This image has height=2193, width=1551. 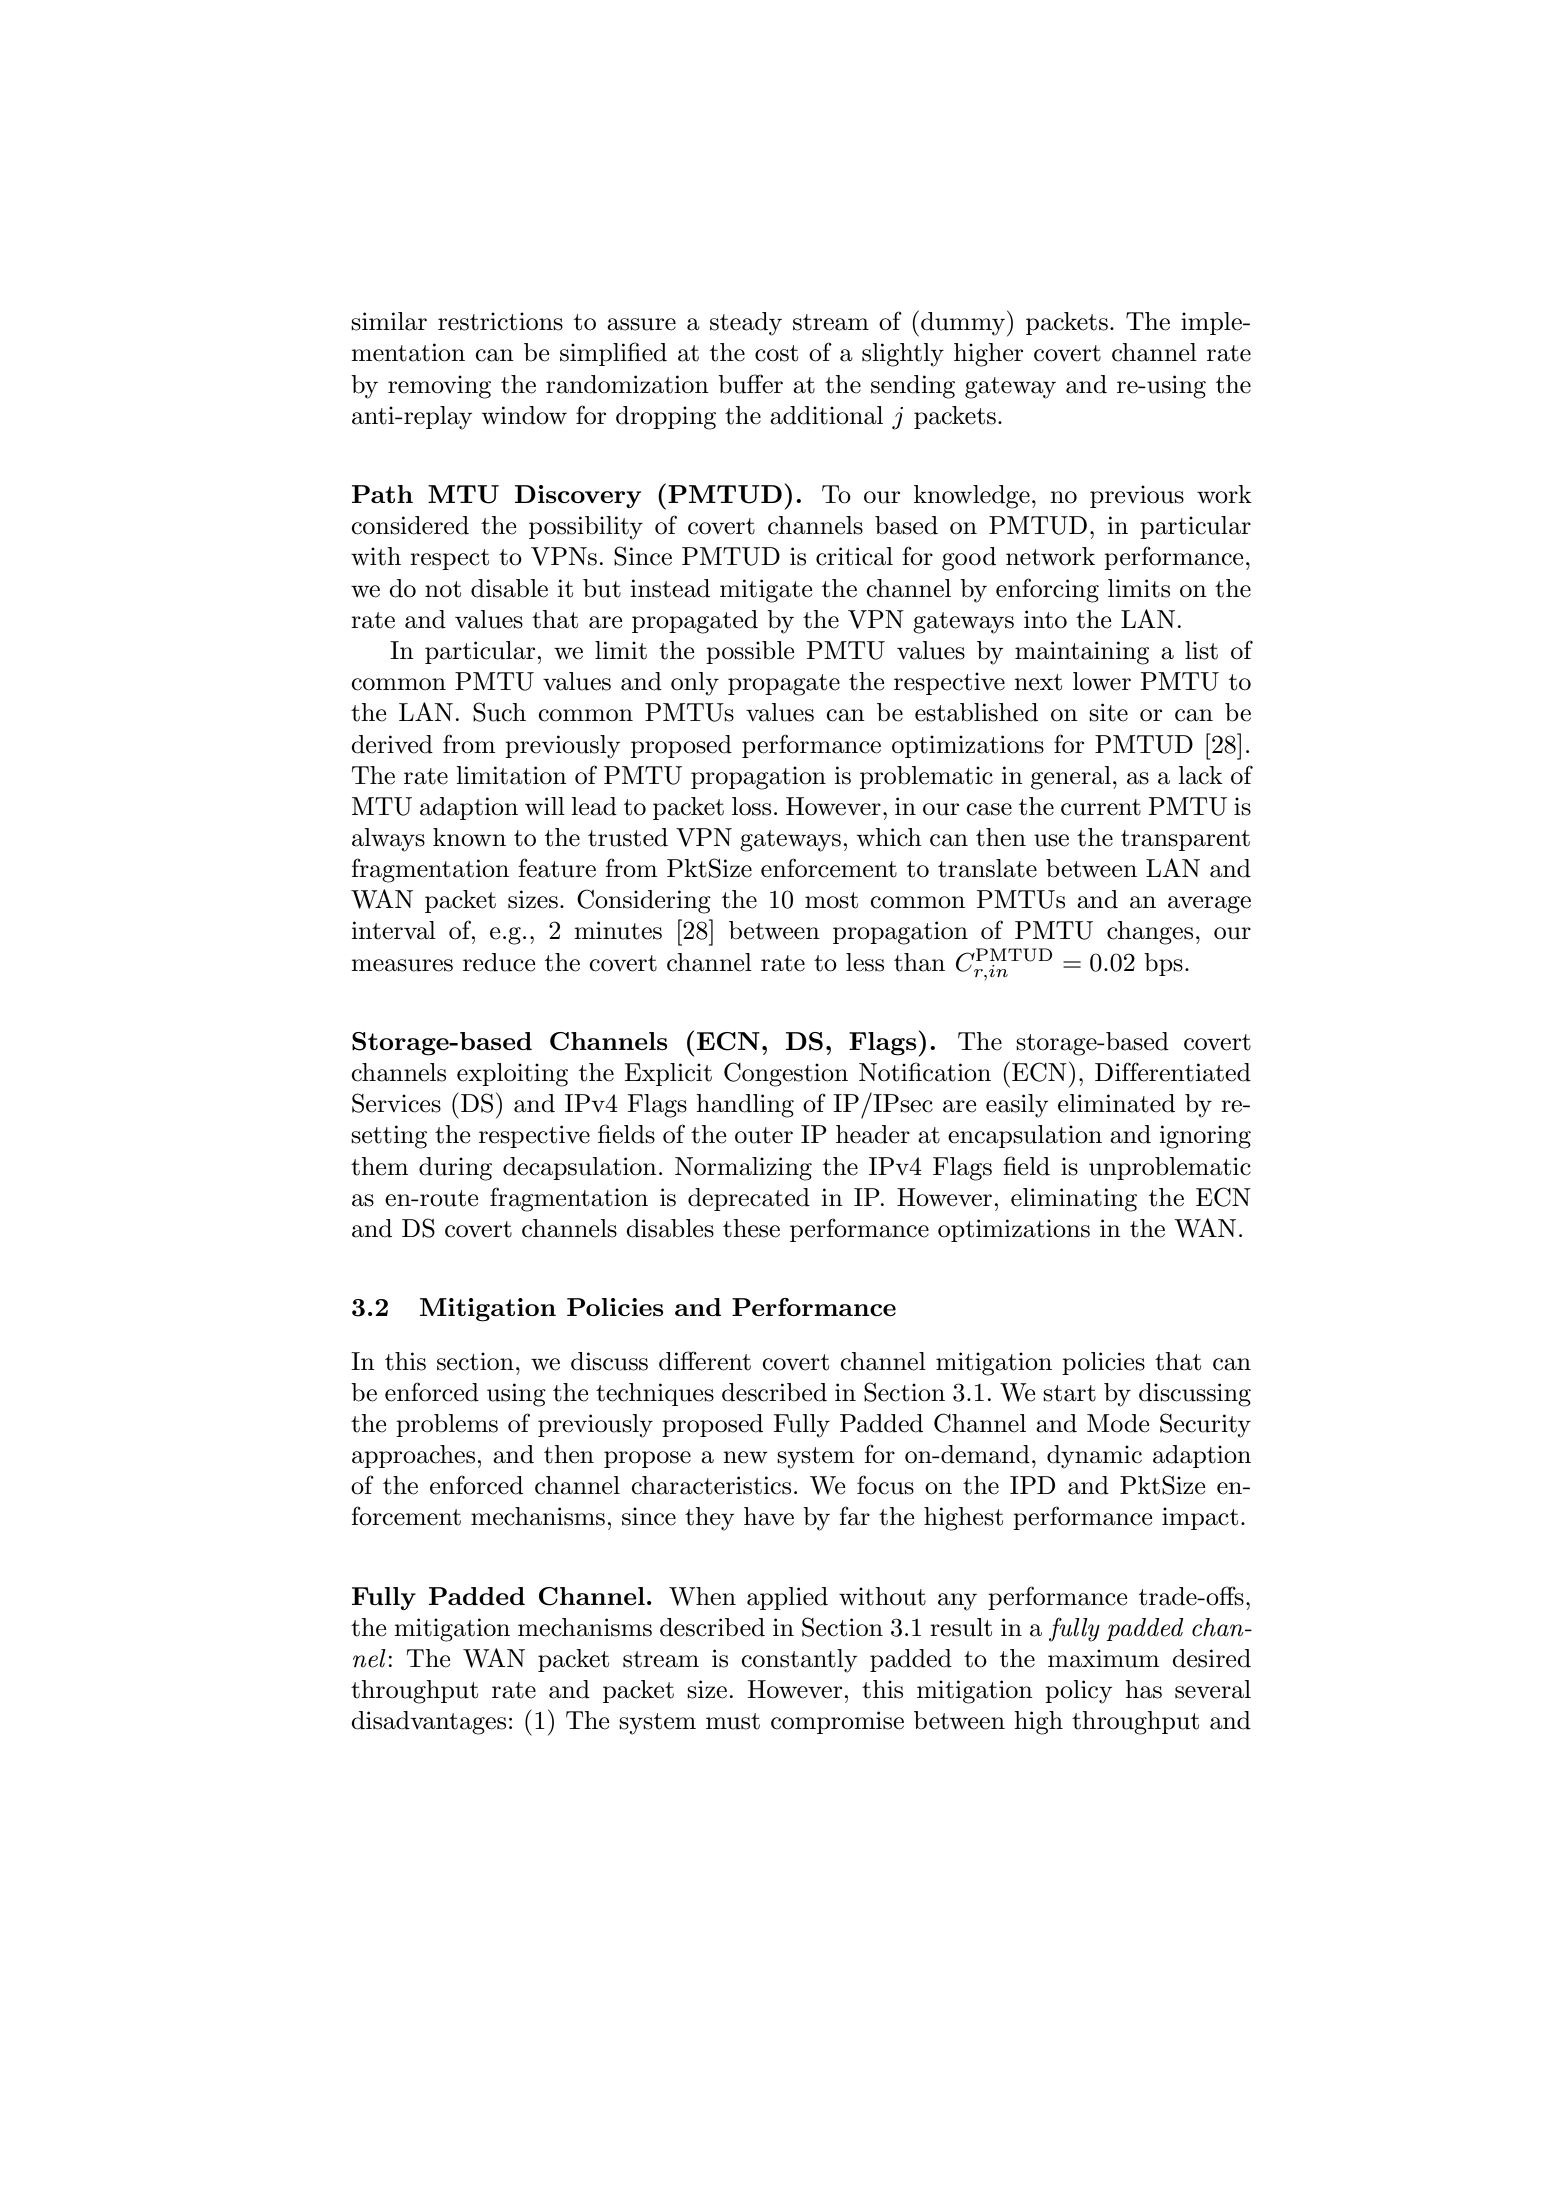 What do you see at coordinates (447, 1425) in the image?
I see `problems` at bounding box center [447, 1425].
